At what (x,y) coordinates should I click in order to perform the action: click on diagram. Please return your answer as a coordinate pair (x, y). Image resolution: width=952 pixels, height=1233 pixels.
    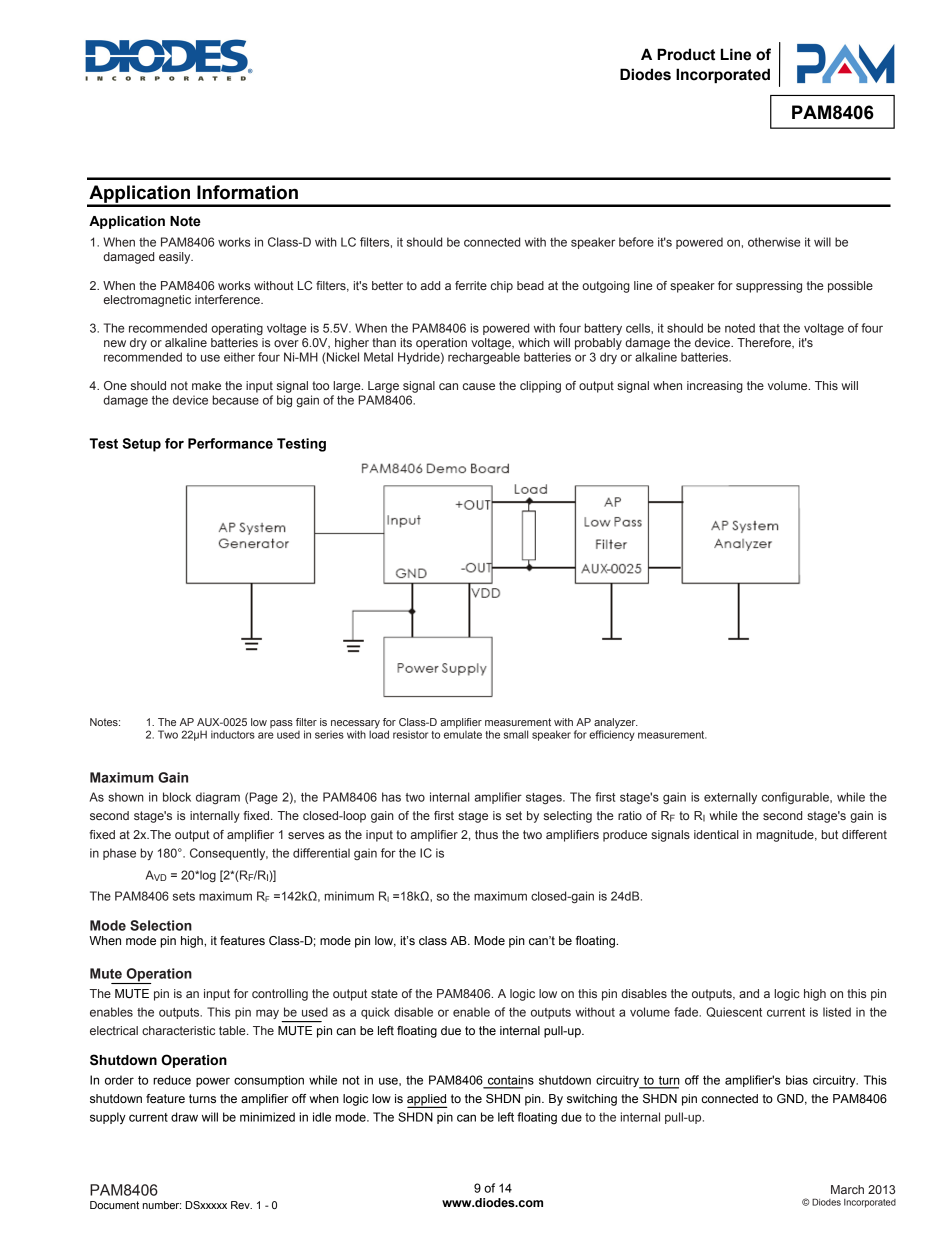
    Looking at the image, I should click on (218, 798).
